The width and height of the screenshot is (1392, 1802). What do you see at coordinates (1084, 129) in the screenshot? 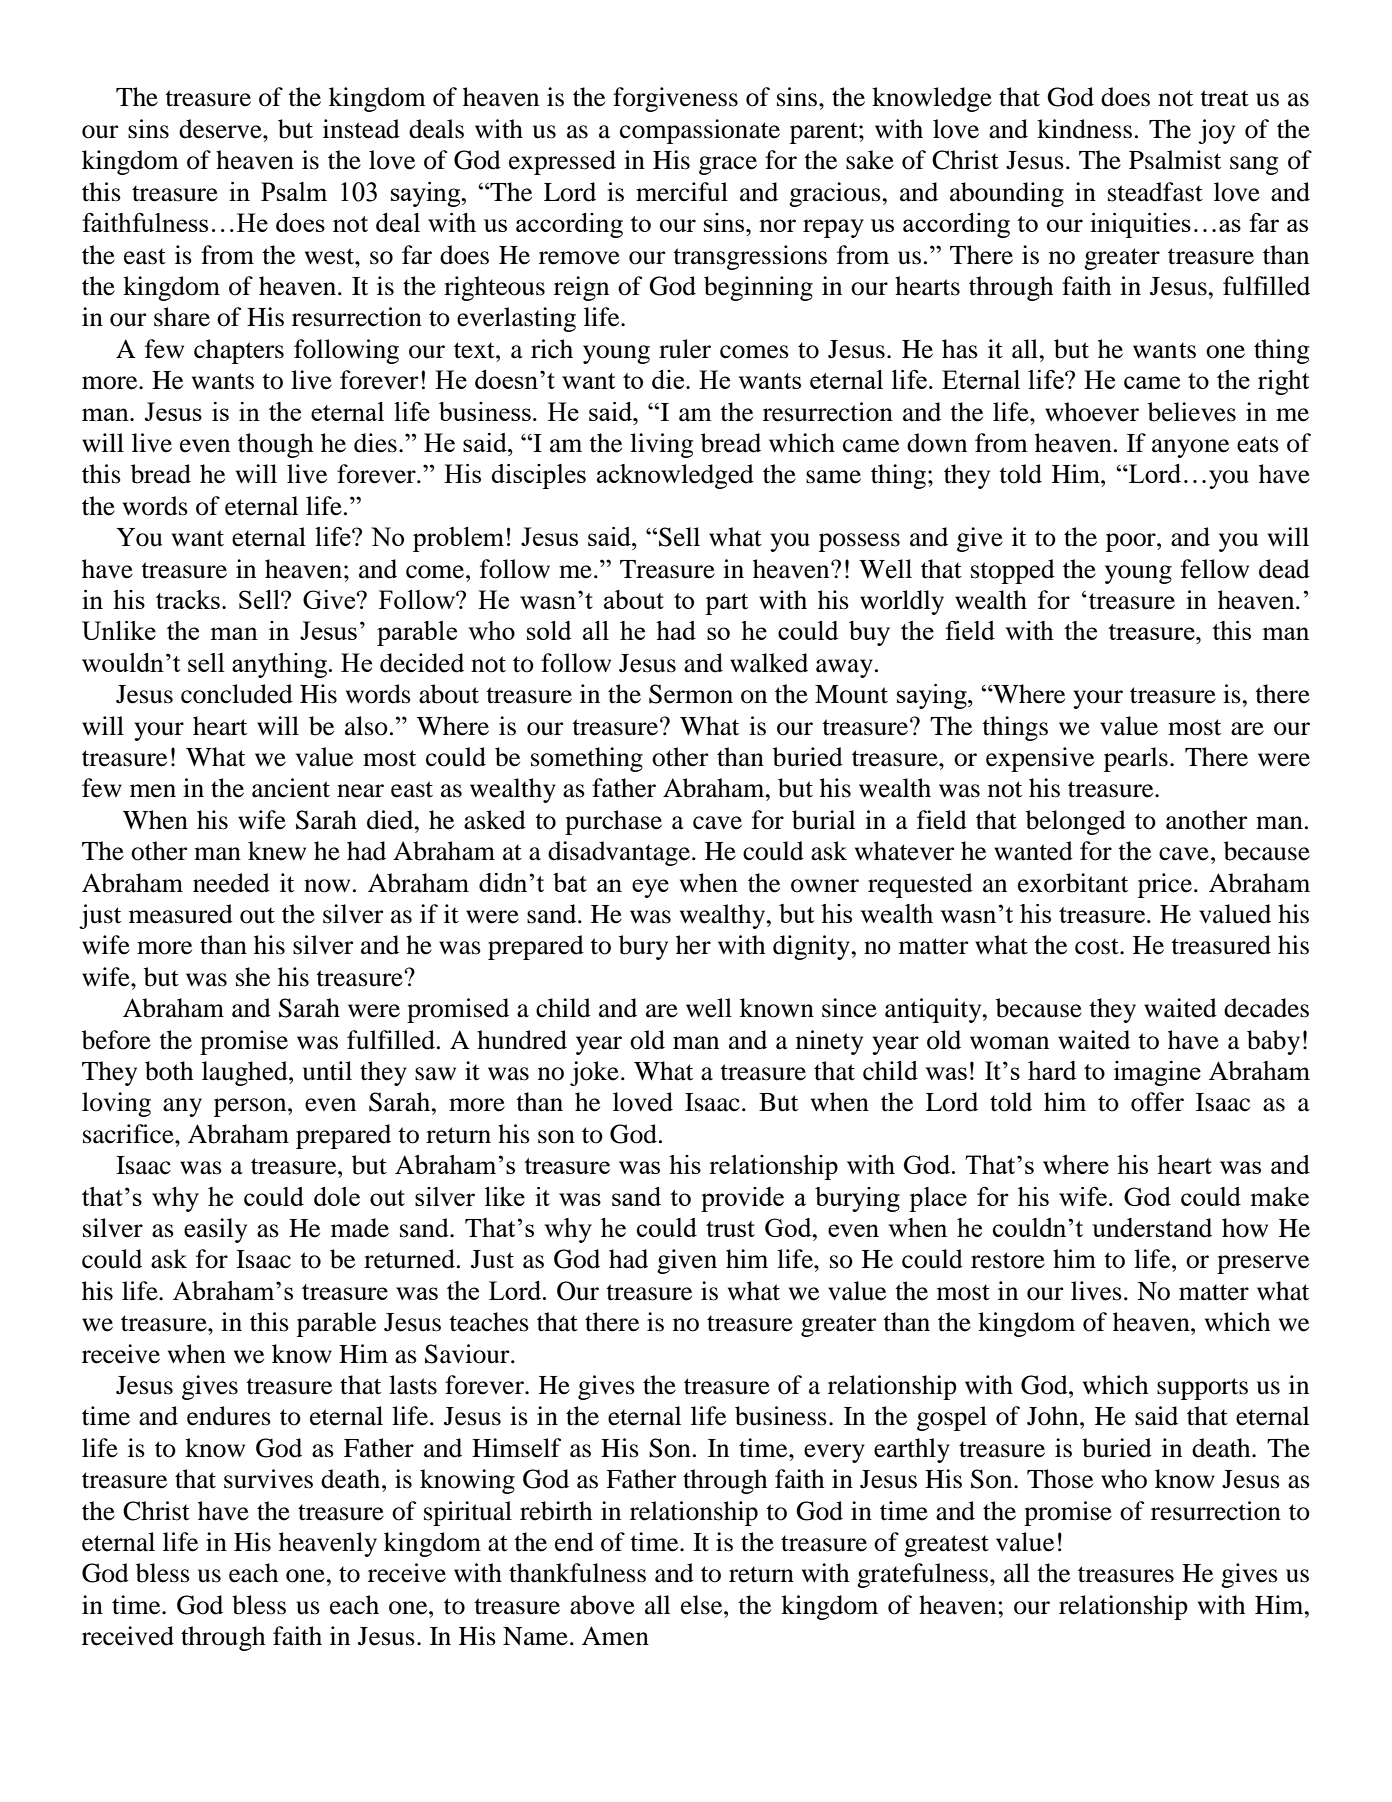
I see `kindness` at bounding box center [1084, 129].
